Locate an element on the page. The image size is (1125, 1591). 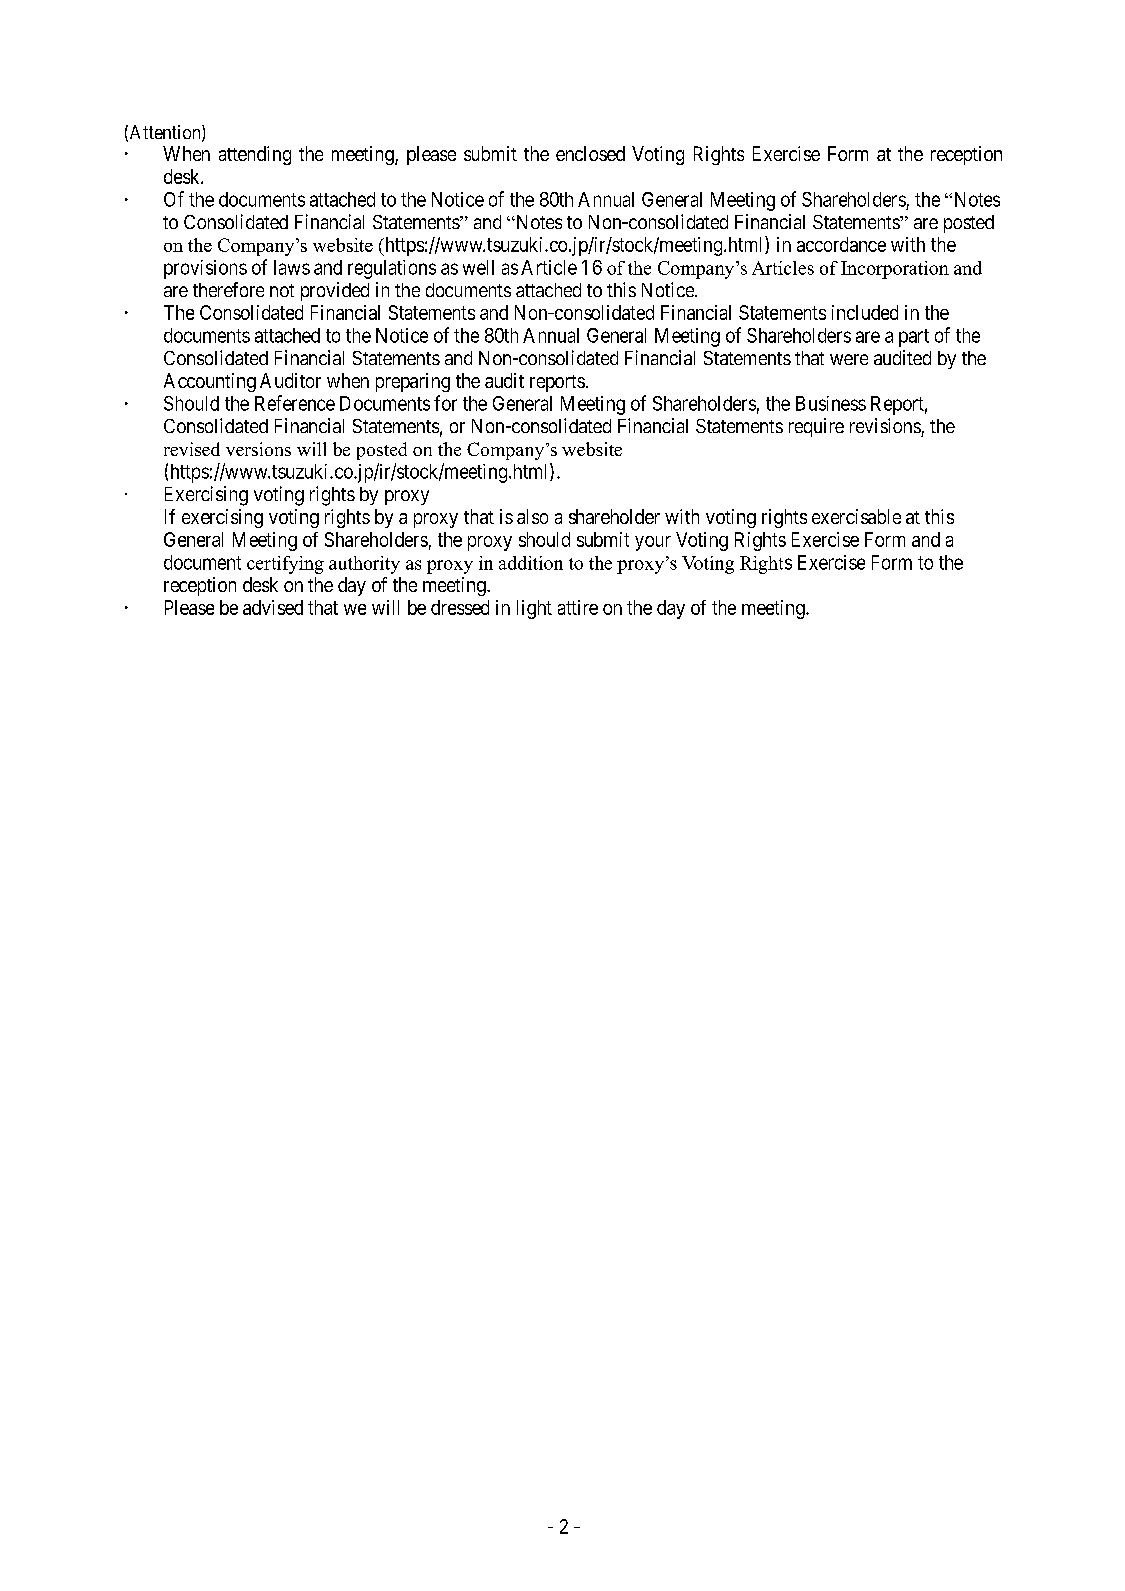
laws is located at coordinates (292, 267).
